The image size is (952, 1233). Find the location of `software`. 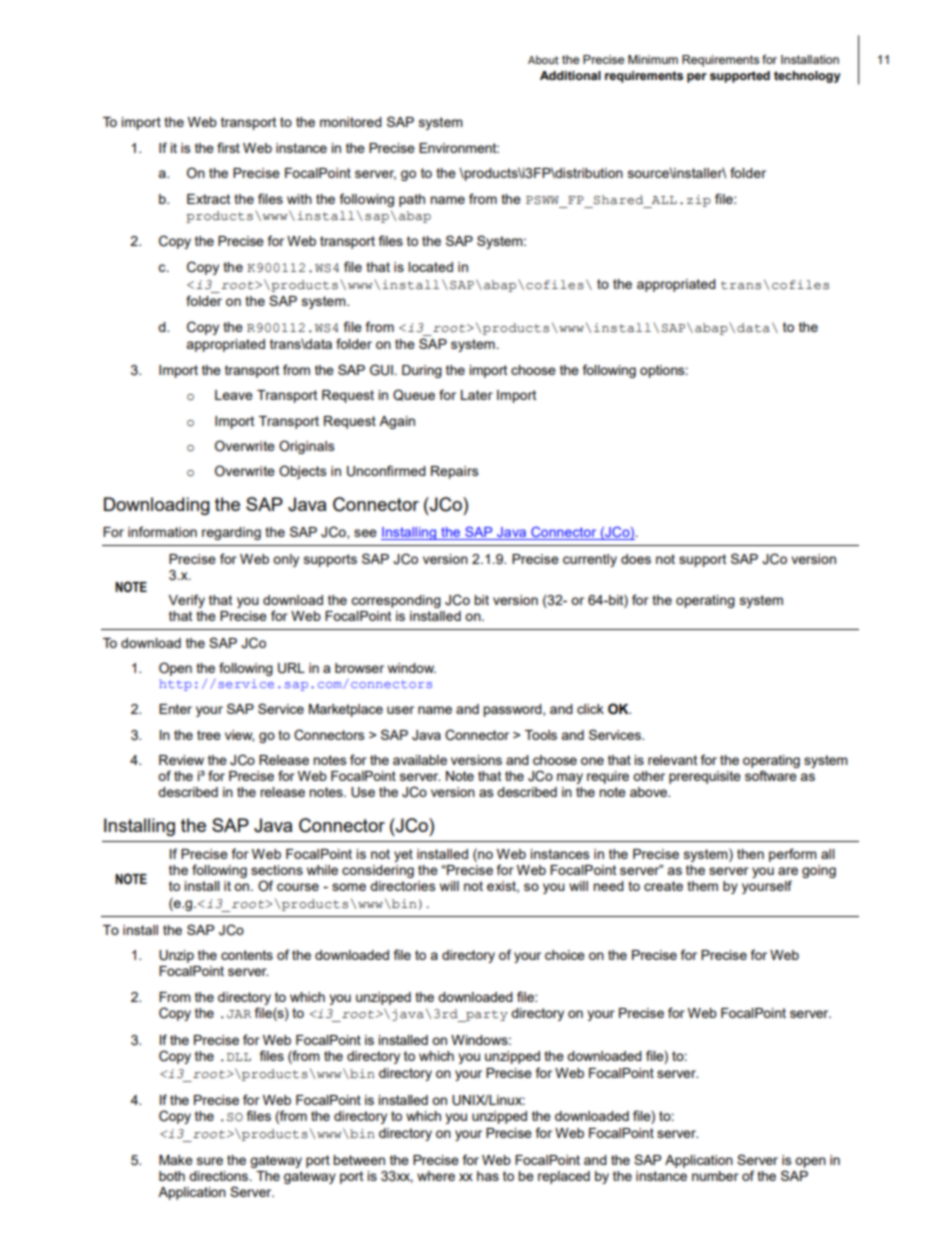

software is located at coordinates (771, 775).
